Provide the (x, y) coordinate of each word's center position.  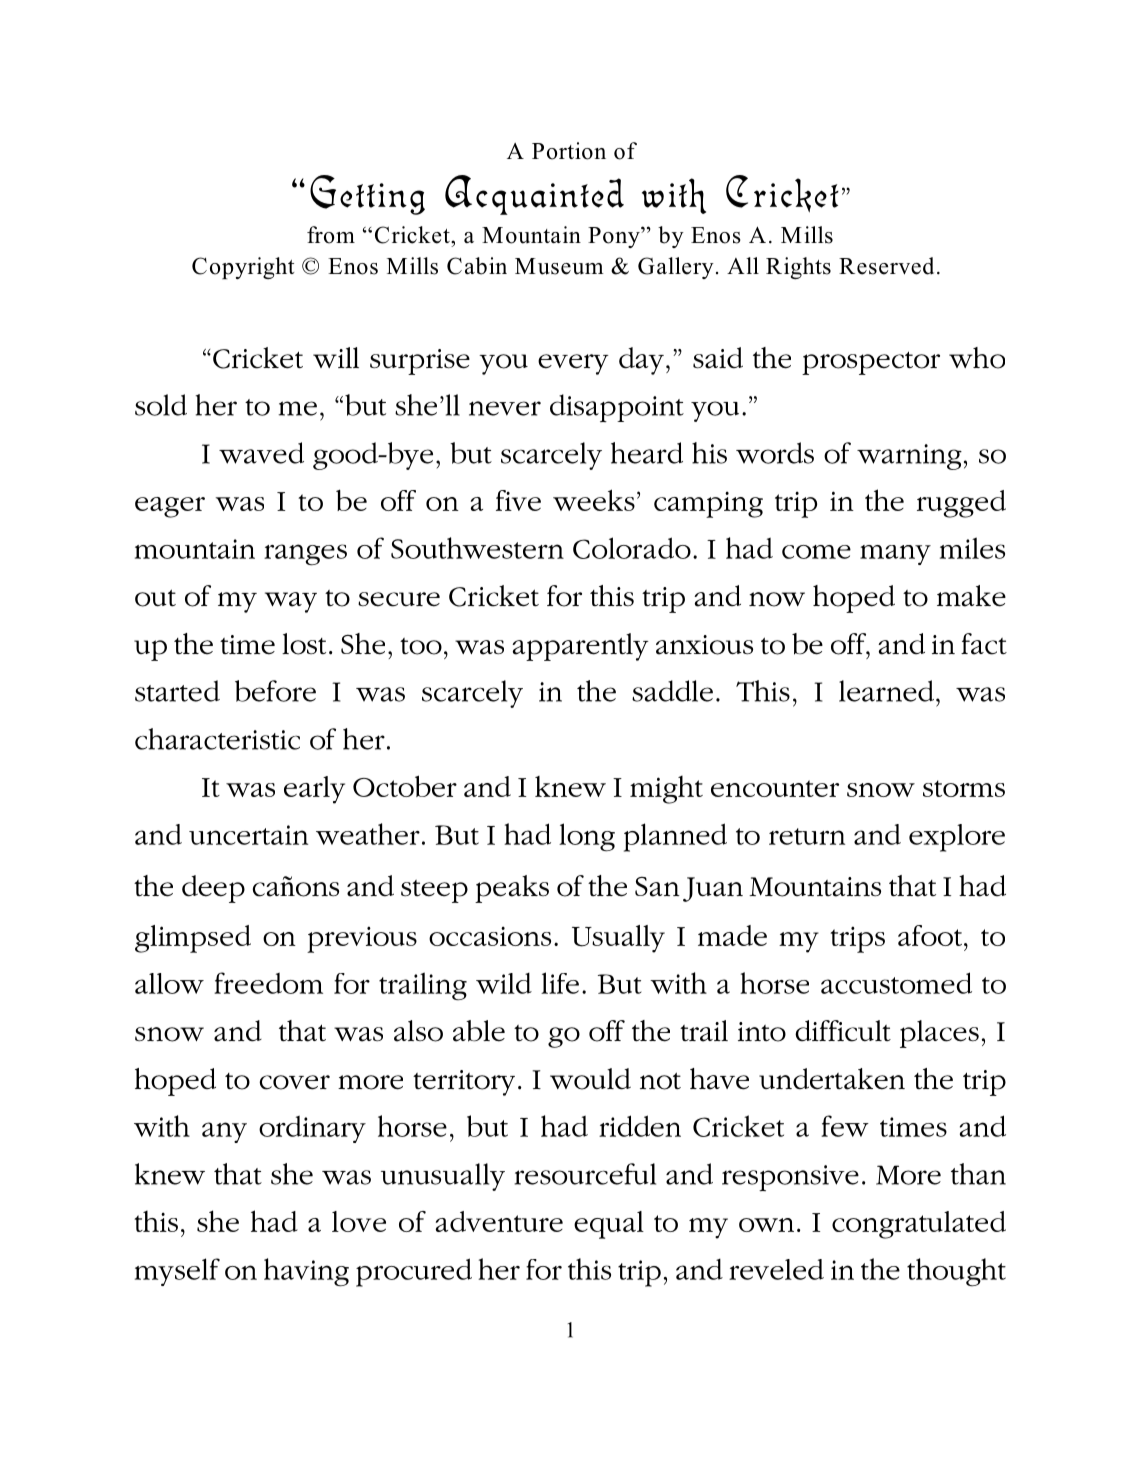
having (306, 1272)
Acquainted (534, 195)
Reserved (886, 266)
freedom (268, 983)
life (560, 983)
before (275, 691)
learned (886, 691)
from (331, 235)
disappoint (617, 408)
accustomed (896, 983)
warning (909, 457)
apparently (580, 647)
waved (261, 453)
